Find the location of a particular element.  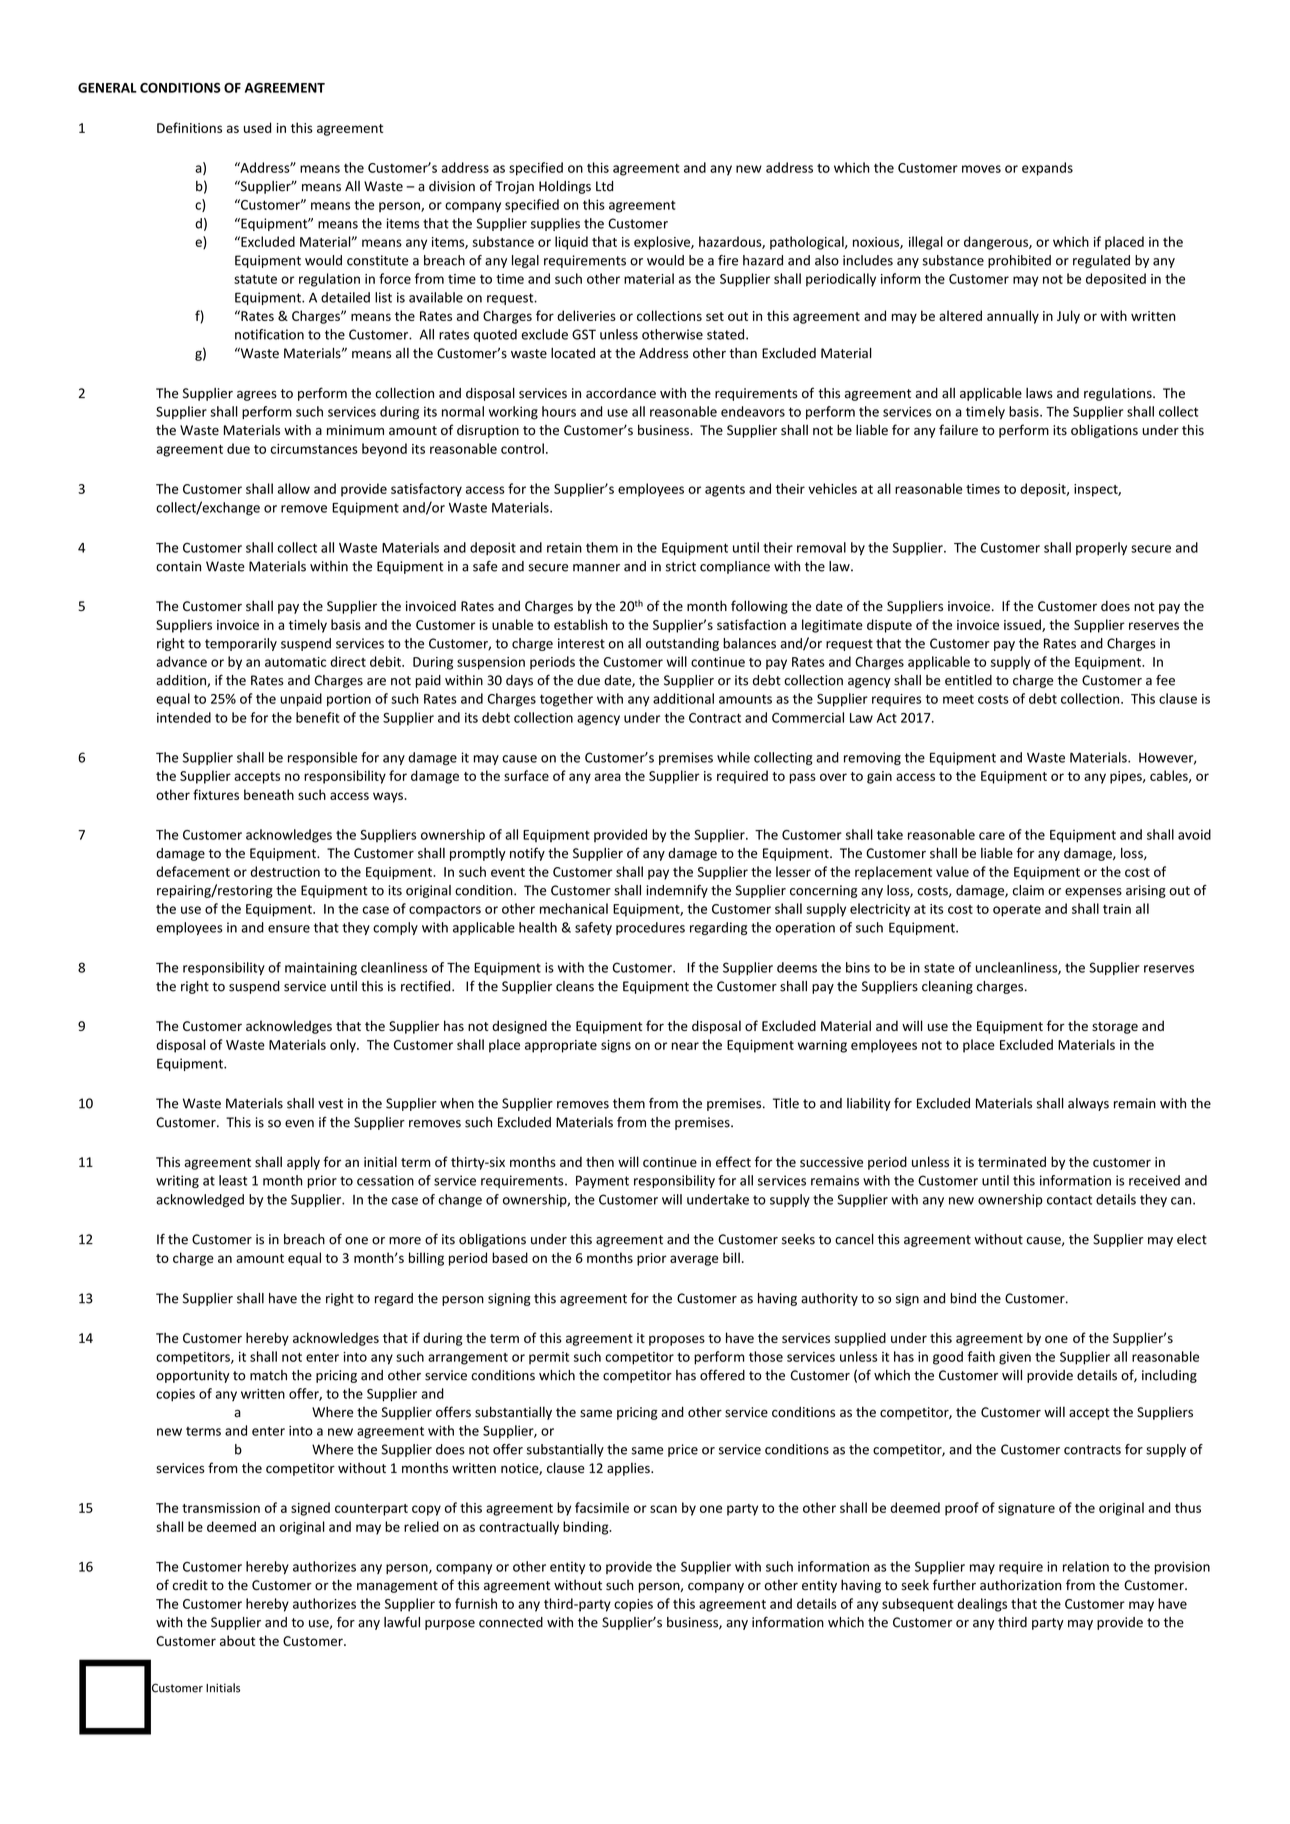

expands is located at coordinates (1047, 169).
